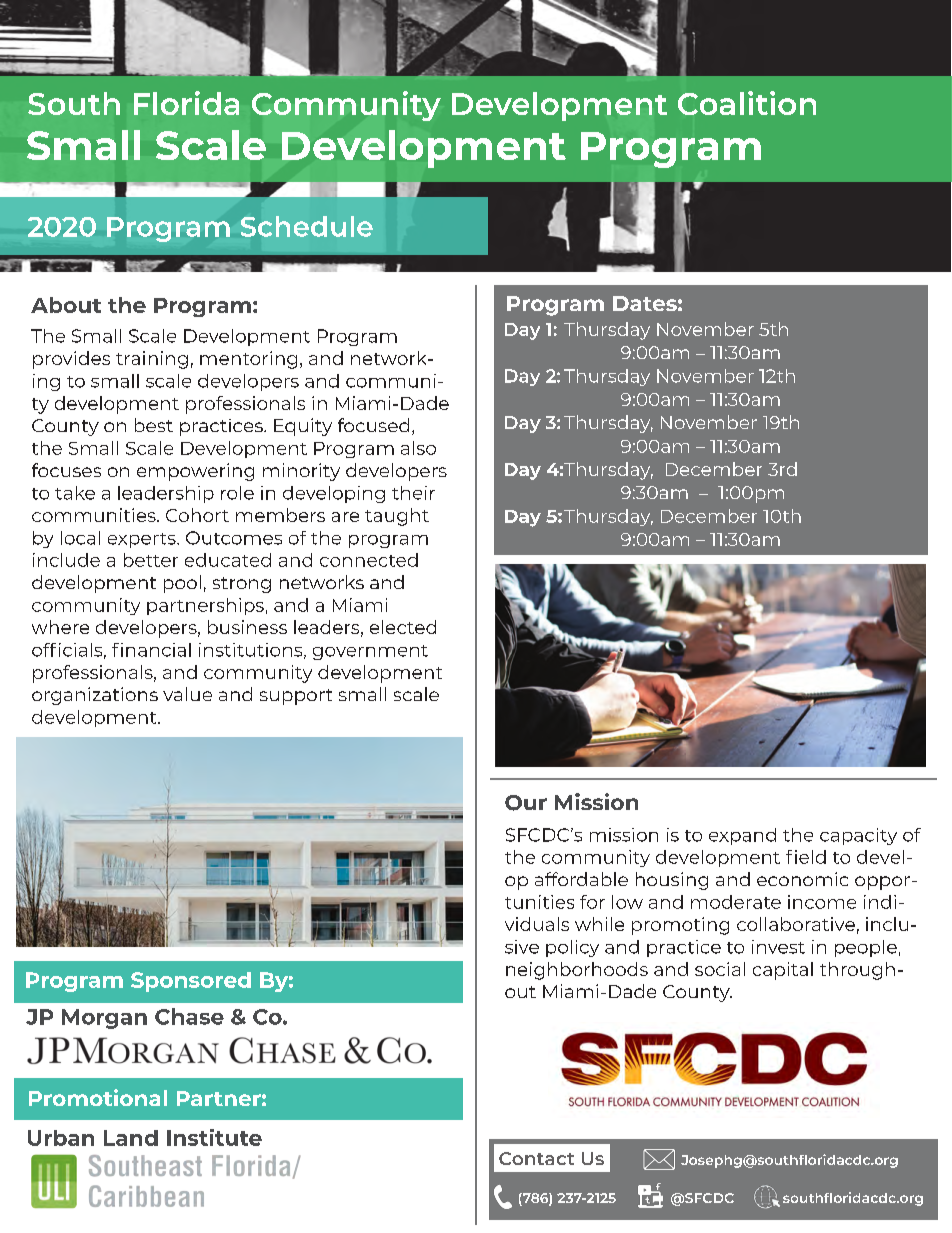  I want to click on Schedule, so click(307, 226).
